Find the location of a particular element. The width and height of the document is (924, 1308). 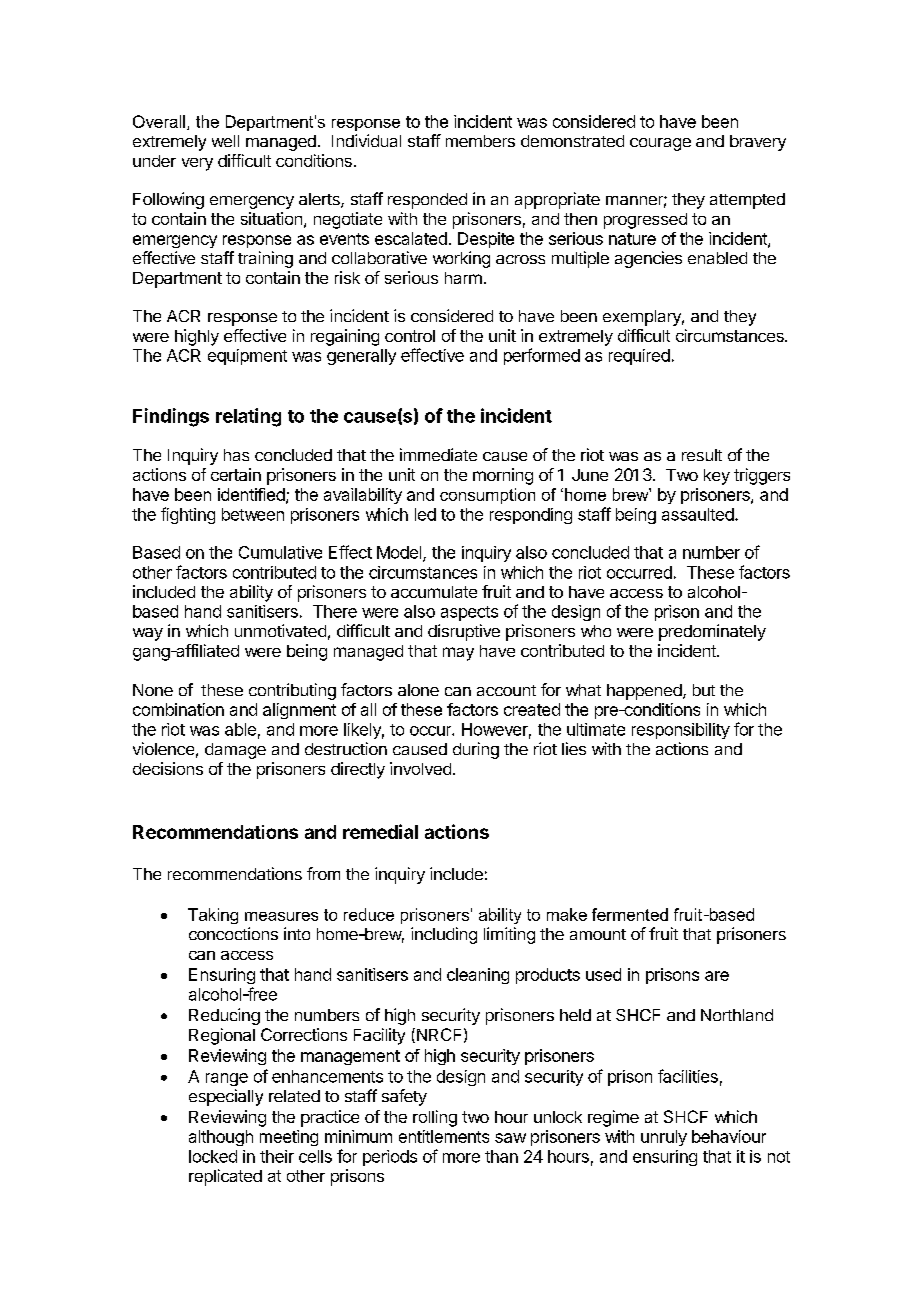

although is located at coordinates (221, 1138).
